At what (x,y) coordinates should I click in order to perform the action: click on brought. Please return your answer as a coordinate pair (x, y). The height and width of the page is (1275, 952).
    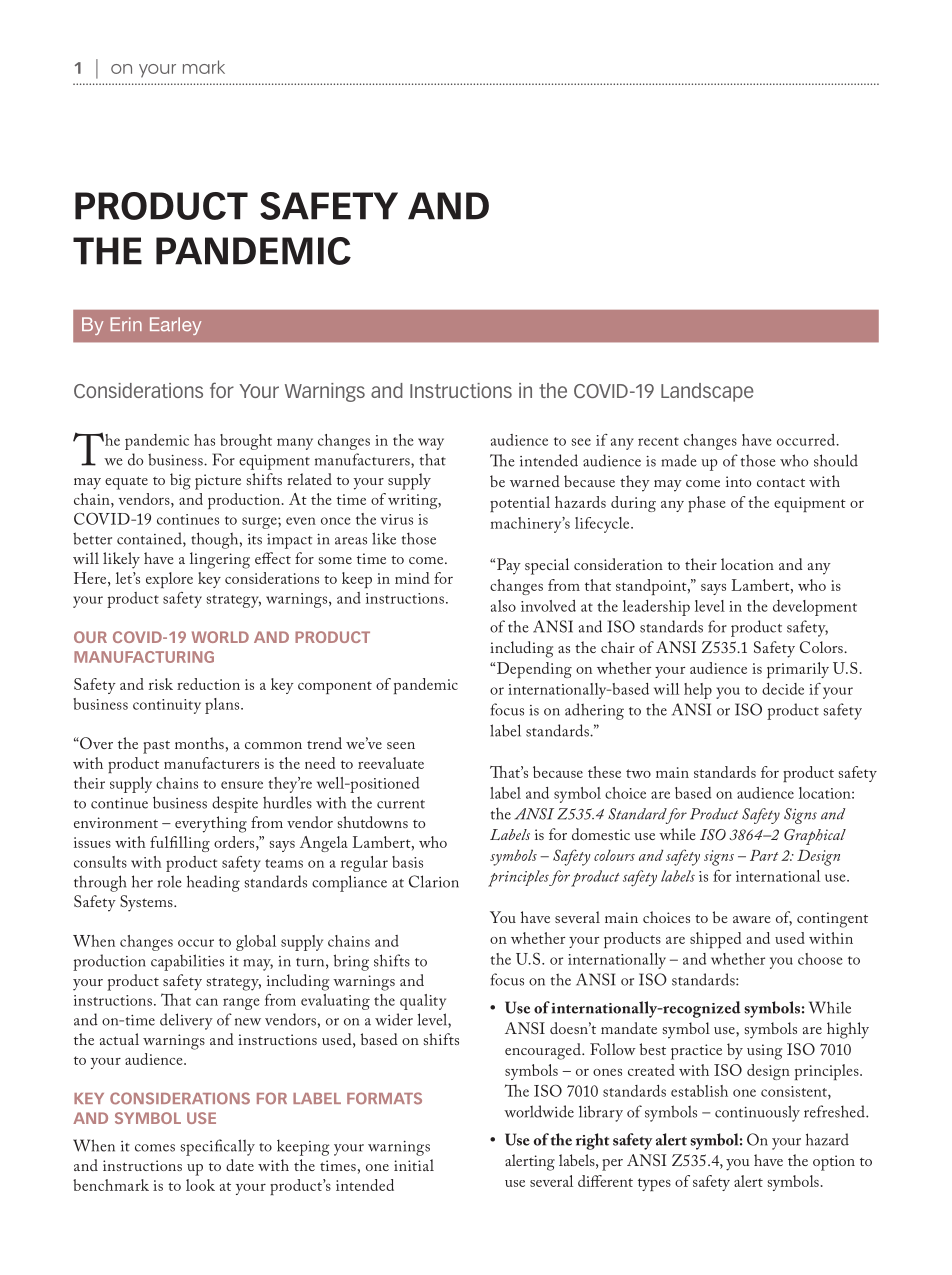
    Looking at the image, I should click on (246, 442).
